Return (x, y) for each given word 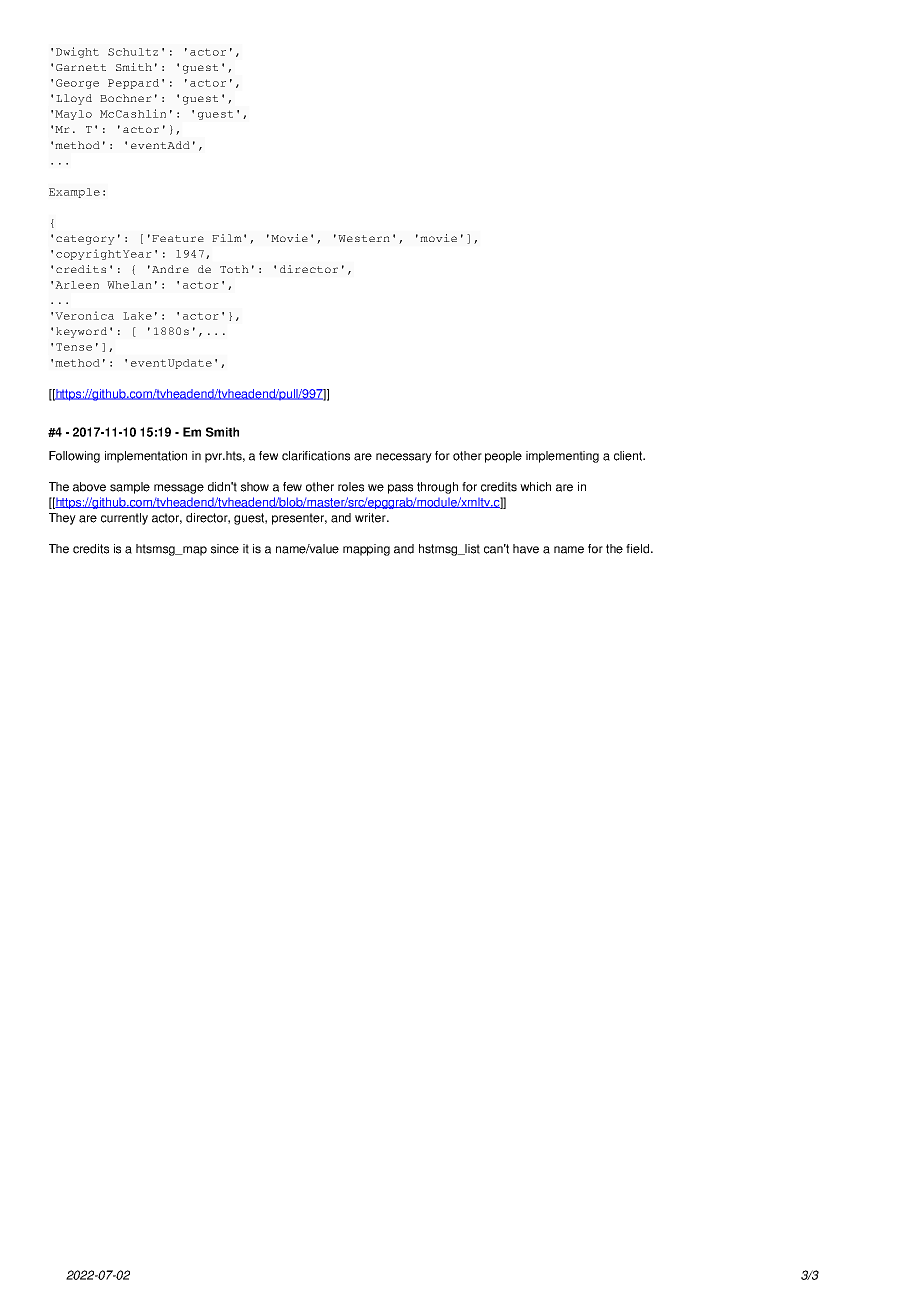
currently (124, 519)
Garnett (81, 67)
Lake (137, 316)
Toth (234, 269)
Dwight (77, 52)
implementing (562, 457)
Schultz (133, 52)
